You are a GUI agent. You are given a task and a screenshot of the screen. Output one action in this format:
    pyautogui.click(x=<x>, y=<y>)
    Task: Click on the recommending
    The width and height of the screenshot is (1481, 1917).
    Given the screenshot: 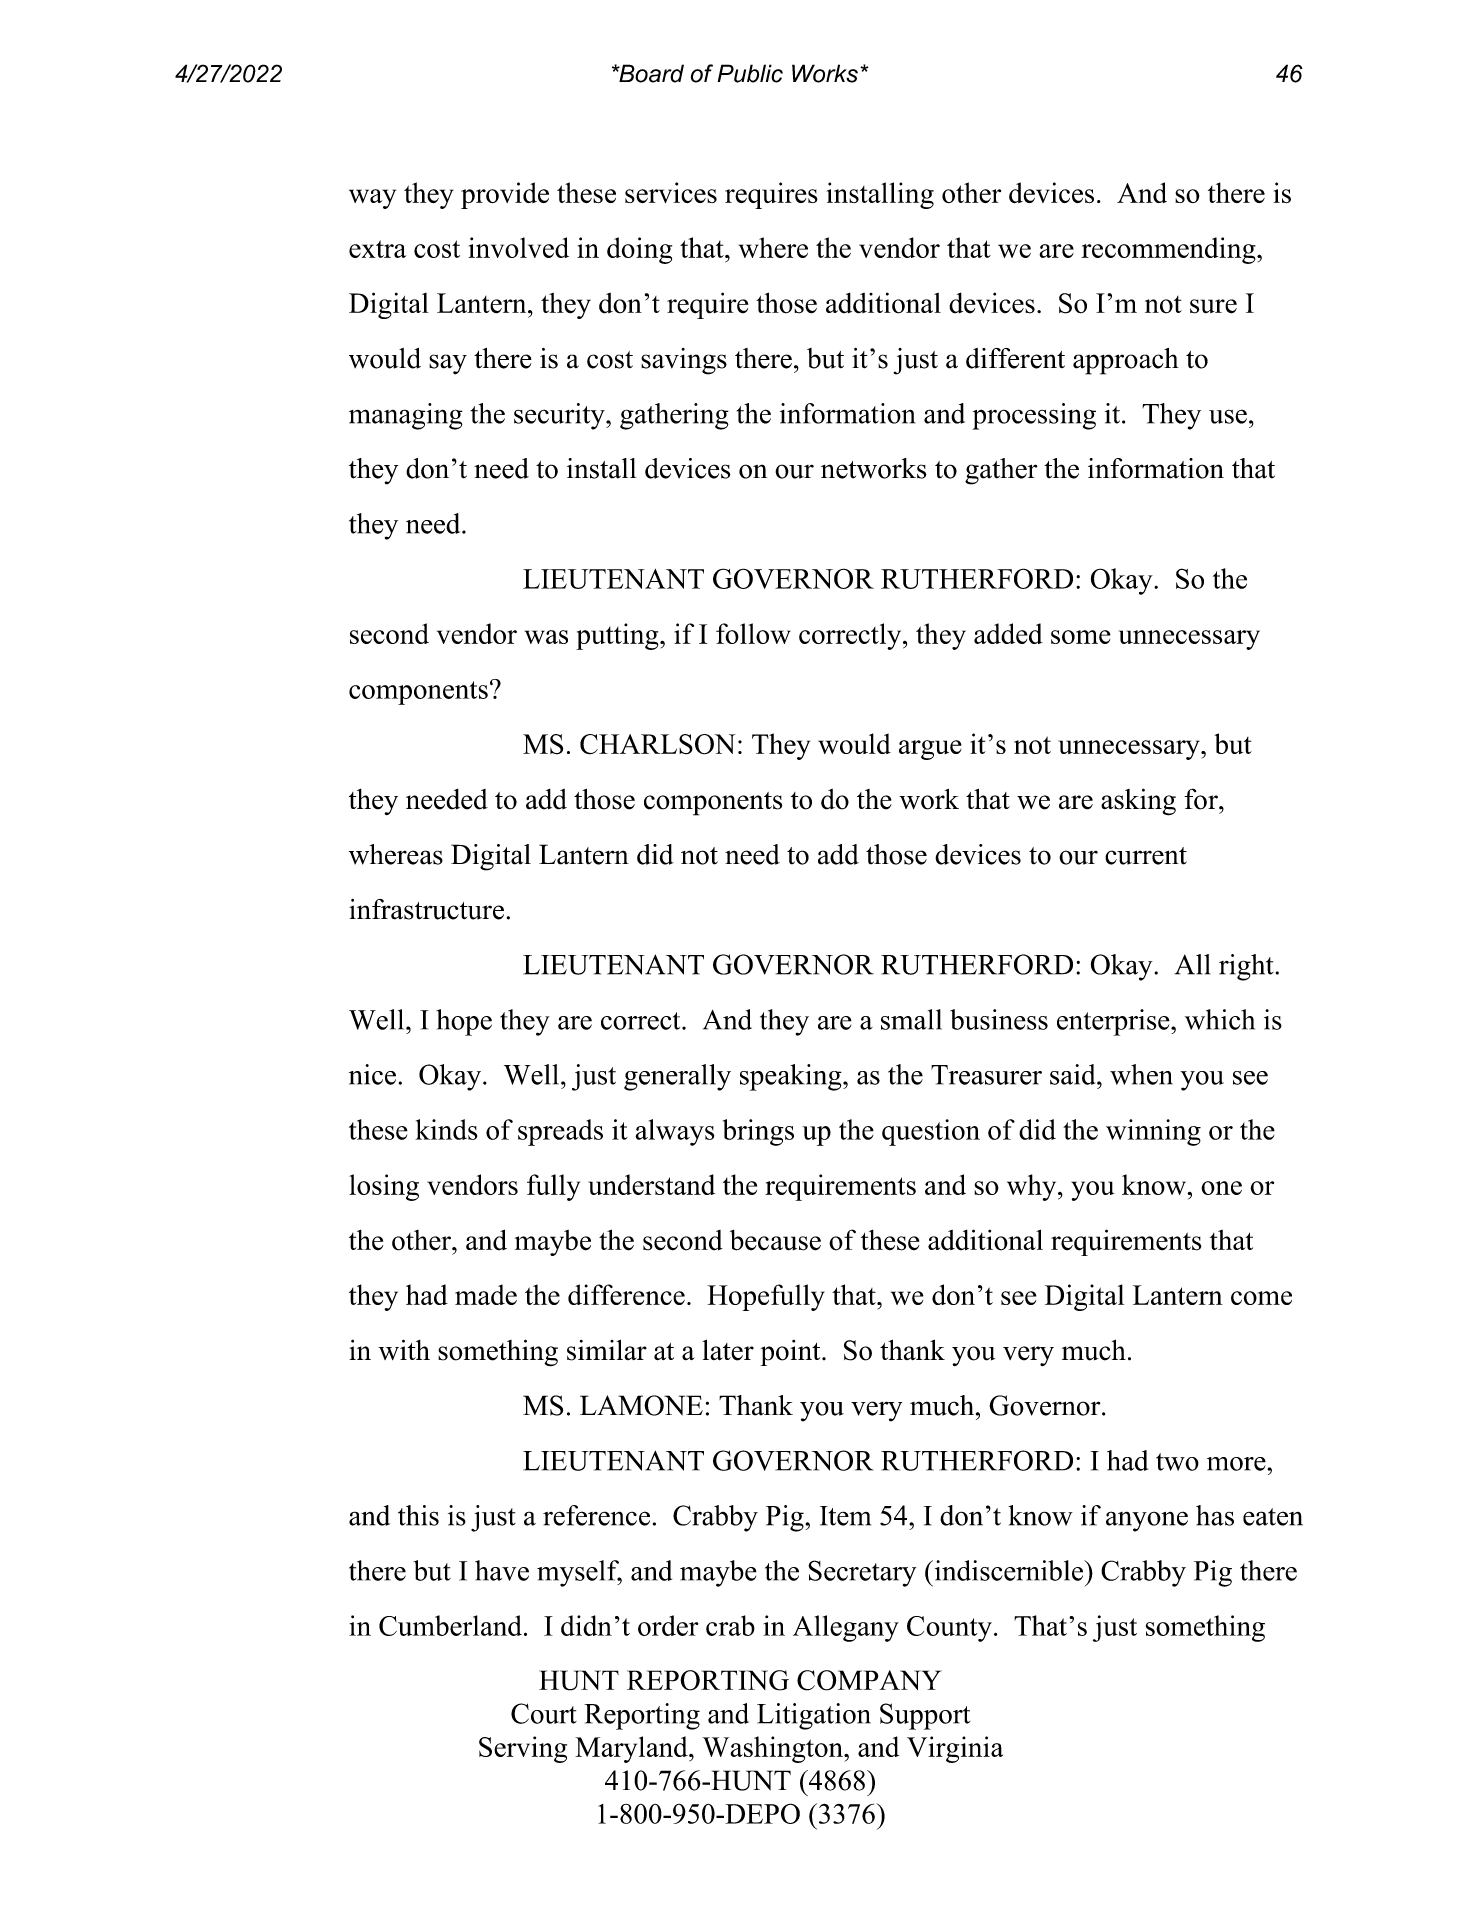 What is the action you would take?
    pyautogui.click(x=1170, y=250)
